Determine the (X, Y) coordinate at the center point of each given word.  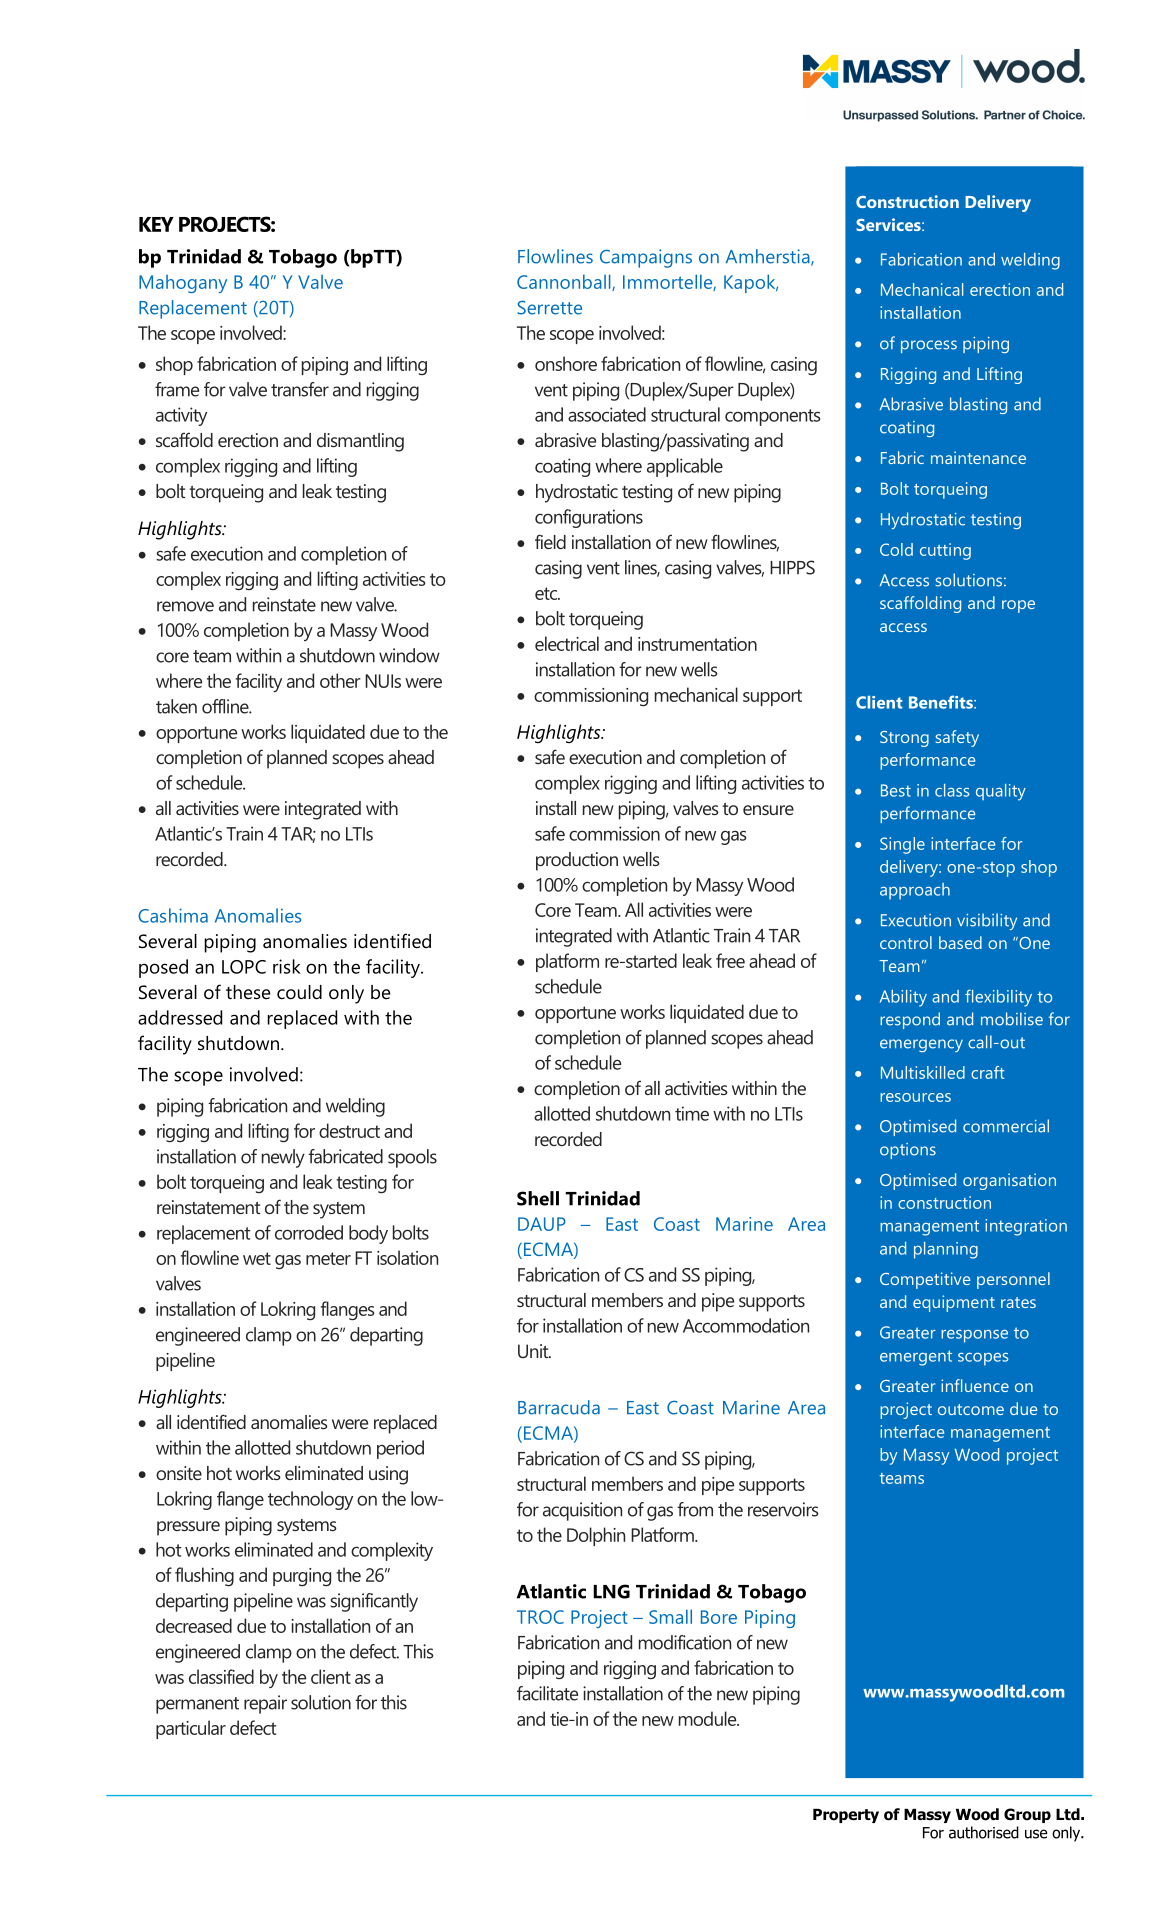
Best (896, 790)
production (577, 861)
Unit (534, 1351)
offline (226, 706)
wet (257, 1258)
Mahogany (183, 284)
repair (265, 1704)
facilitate (547, 1693)
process (929, 346)
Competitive (925, 1280)
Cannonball (565, 282)
